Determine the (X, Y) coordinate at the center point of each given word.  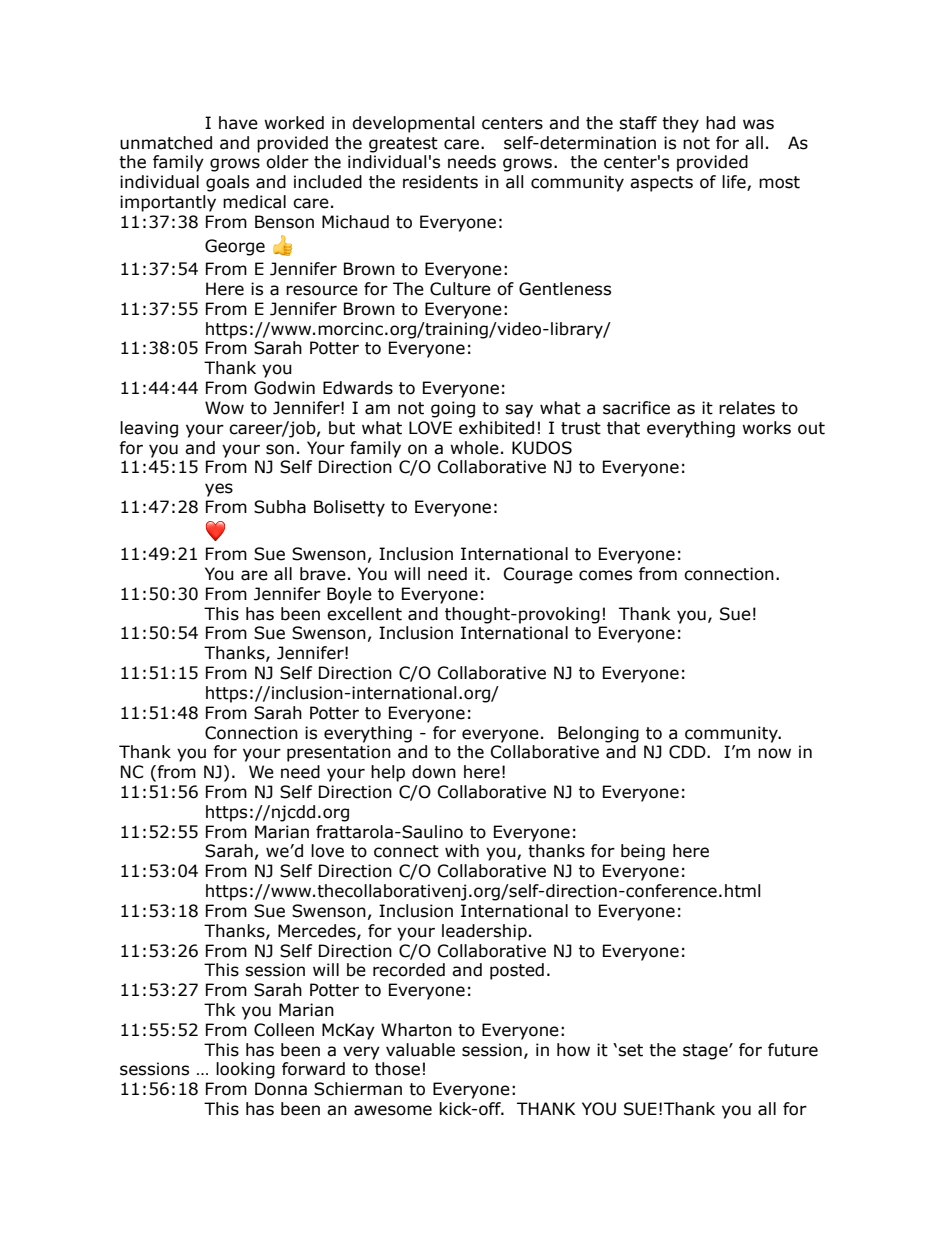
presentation (339, 753)
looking (245, 1070)
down (434, 772)
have (238, 123)
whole (474, 448)
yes (219, 490)
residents (440, 182)
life (735, 183)
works (766, 428)
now (774, 753)
